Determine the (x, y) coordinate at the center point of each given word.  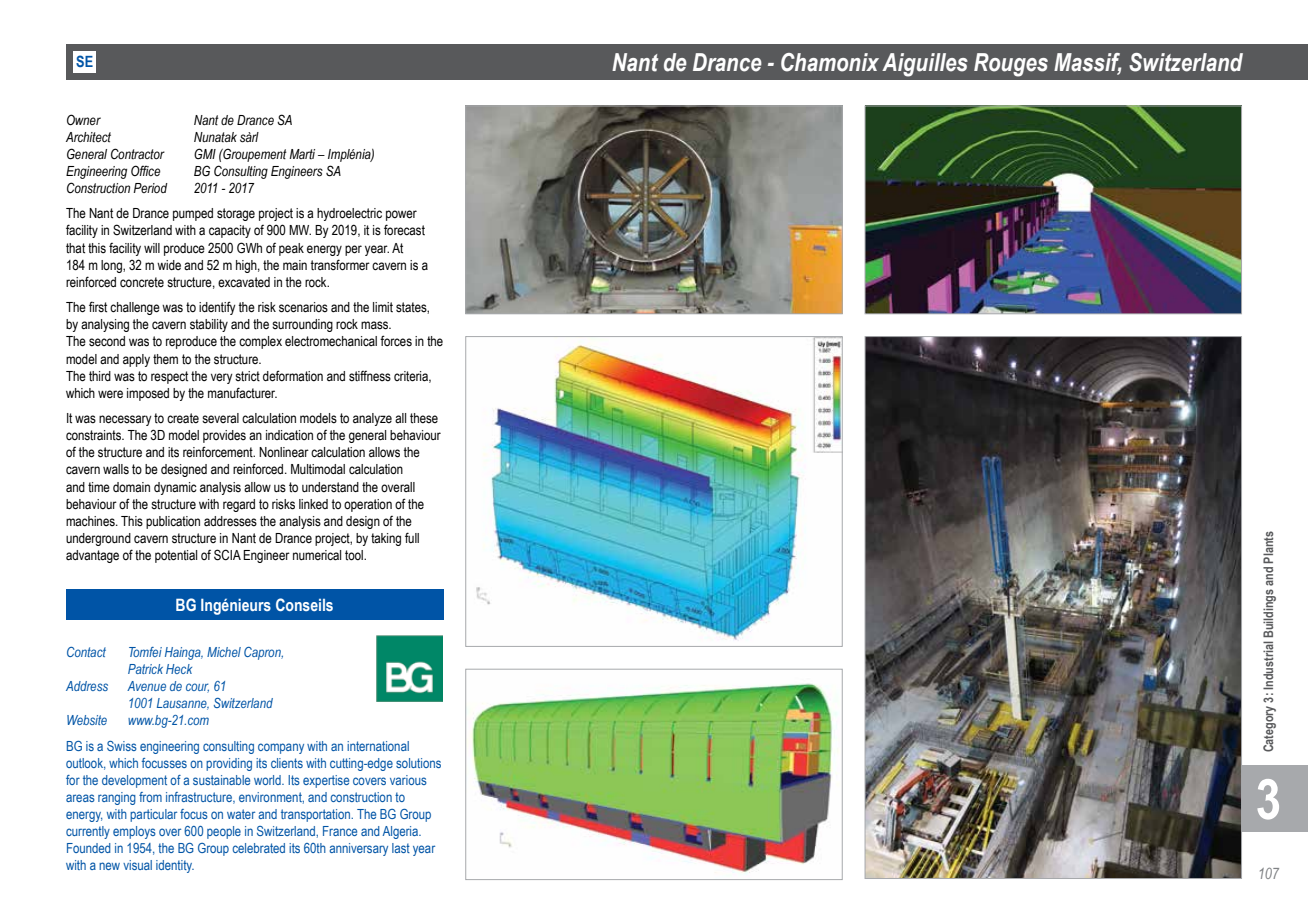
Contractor (138, 153)
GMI (205, 154)
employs (134, 832)
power (401, 215)
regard (239, 505)
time (99, 487)
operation (368, 505)
